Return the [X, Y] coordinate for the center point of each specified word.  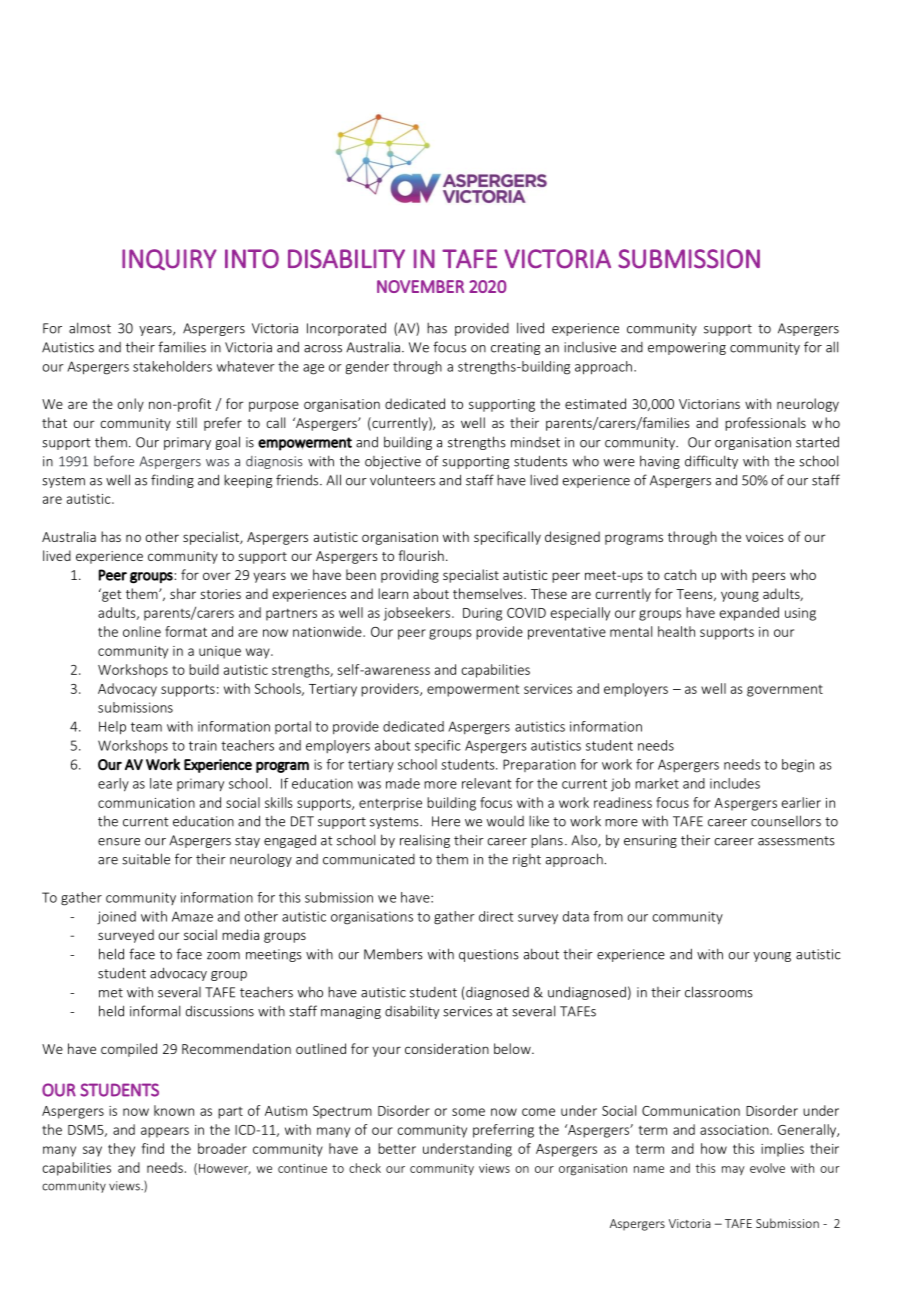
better [397, 1148]
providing [410, 576]
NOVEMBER [420, 286]
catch [680, 574]
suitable [146, 859]
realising [425, 841]
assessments [796, 841]
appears [165, 1132]
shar [183, 593]
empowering [687, 348]
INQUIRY [169, 259]
